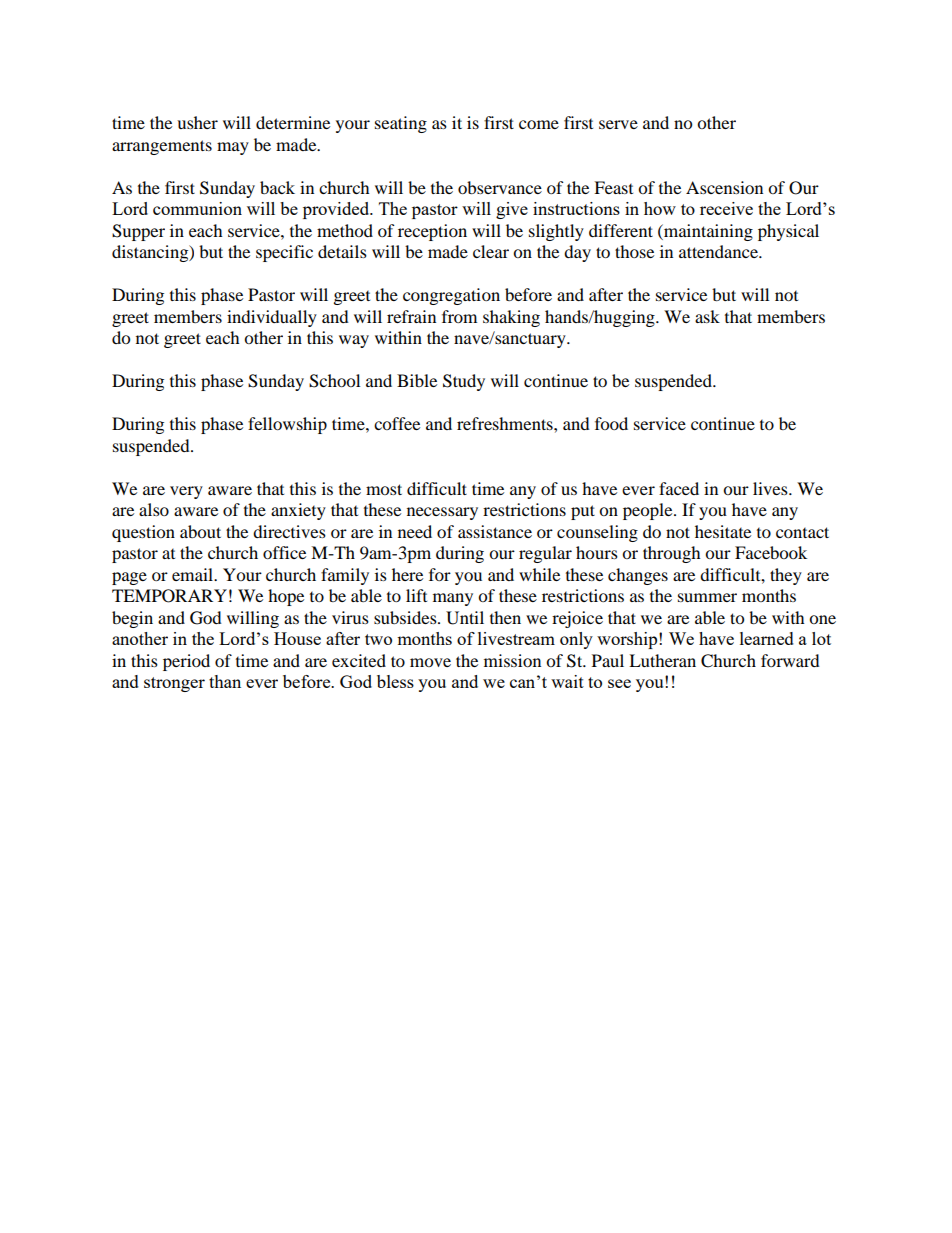  Describe the element at coordinates (200, 531) in the screenshot. I see `about` at that location.
